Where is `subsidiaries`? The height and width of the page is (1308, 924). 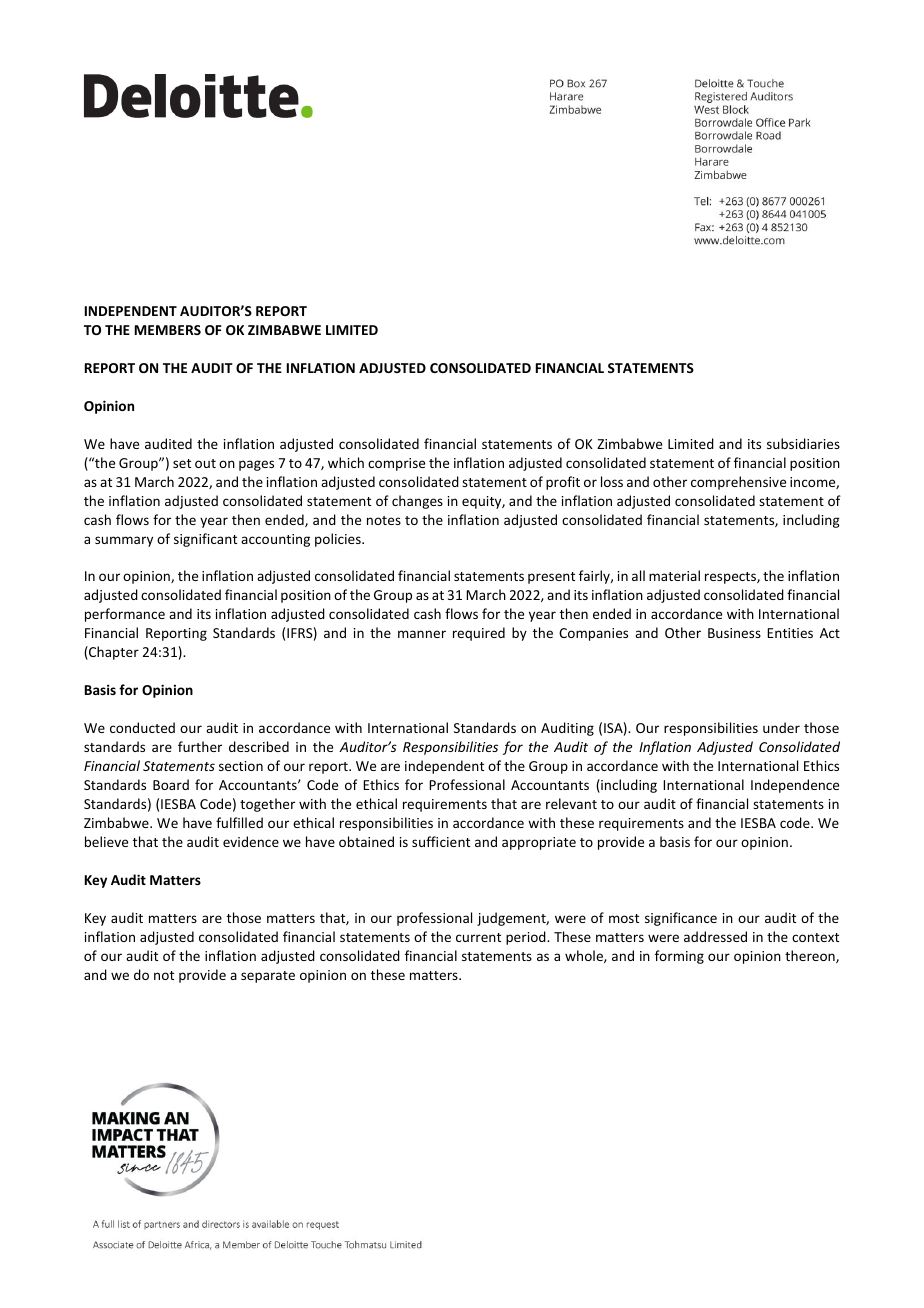 subsidiaries is located at coordinates (803, 443).
